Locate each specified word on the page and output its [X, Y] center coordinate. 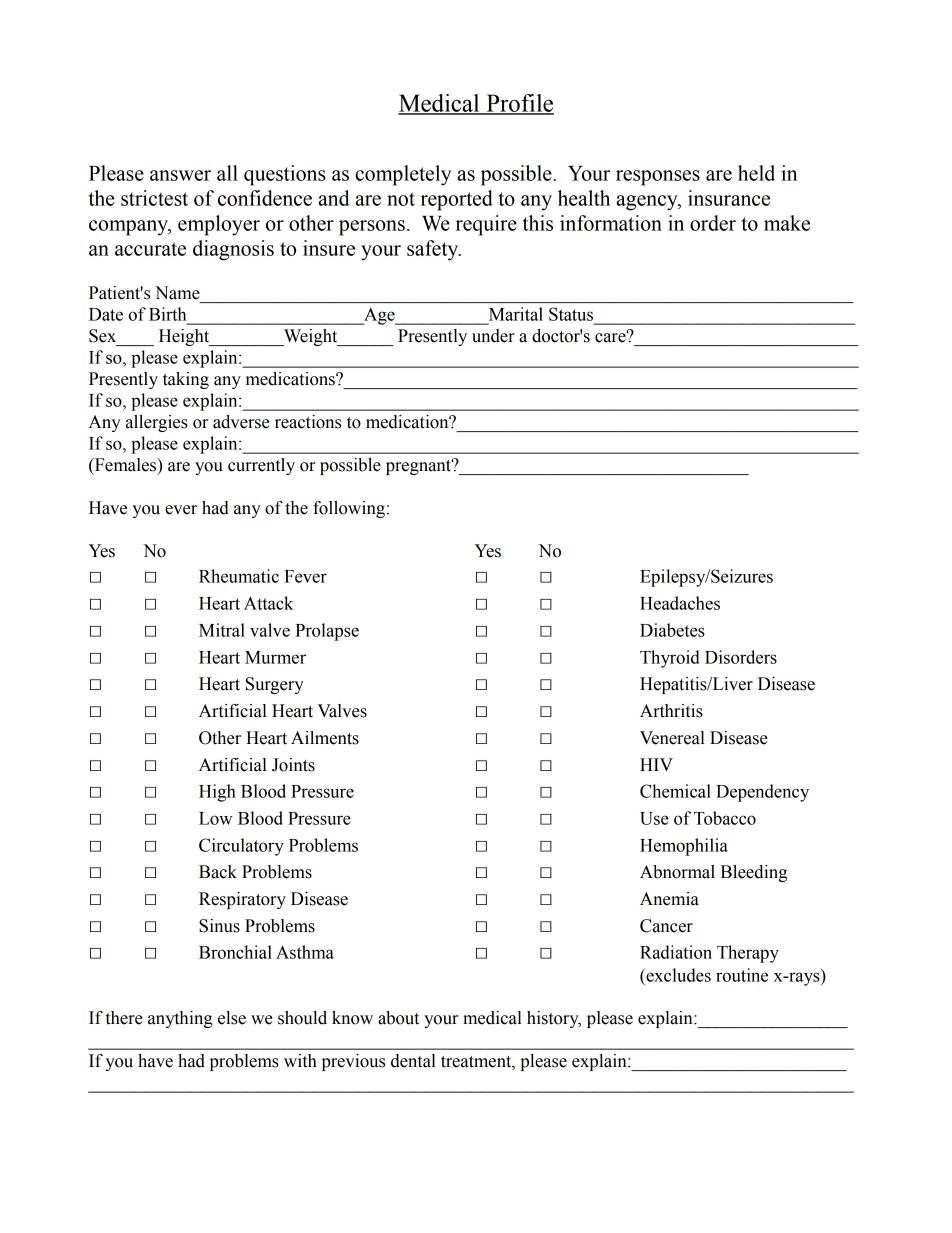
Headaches [680, 603]
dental [413, 1061]
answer [180, 175]
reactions [308, 422]
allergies [157, 423]
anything [180, 1019]
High [217, 793]
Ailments [325, 738]
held [756, 173]
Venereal [672, 738]
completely [403, 175]
